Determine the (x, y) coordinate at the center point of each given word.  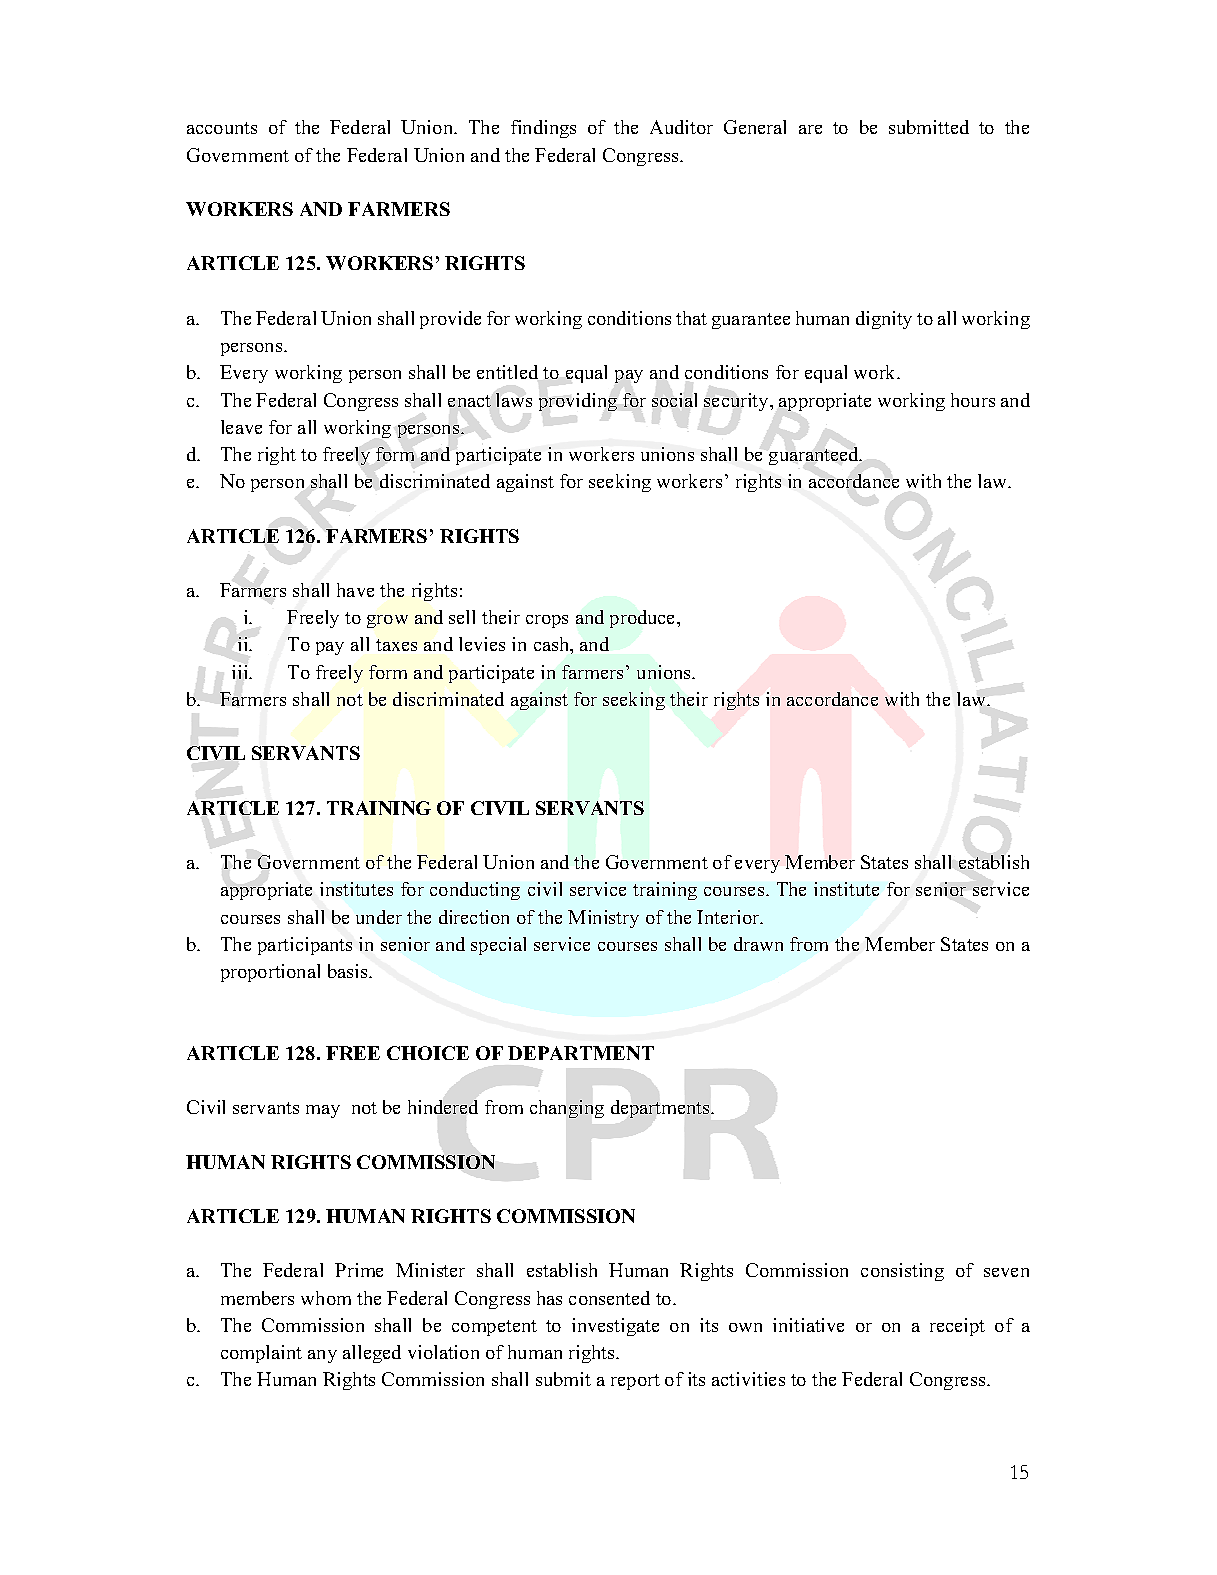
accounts (222, 128)
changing (567, 1109)
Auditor (681, 127)
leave (241, 427)
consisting (902, 1272)
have (355, 590)
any (322, 1356)
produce (644, 619)
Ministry (603, 919)
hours (973, 400)
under (379, 917)
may (323, 1111)
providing (578, 402)
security (737, 402)
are (810, 129)
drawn (758, 944)
